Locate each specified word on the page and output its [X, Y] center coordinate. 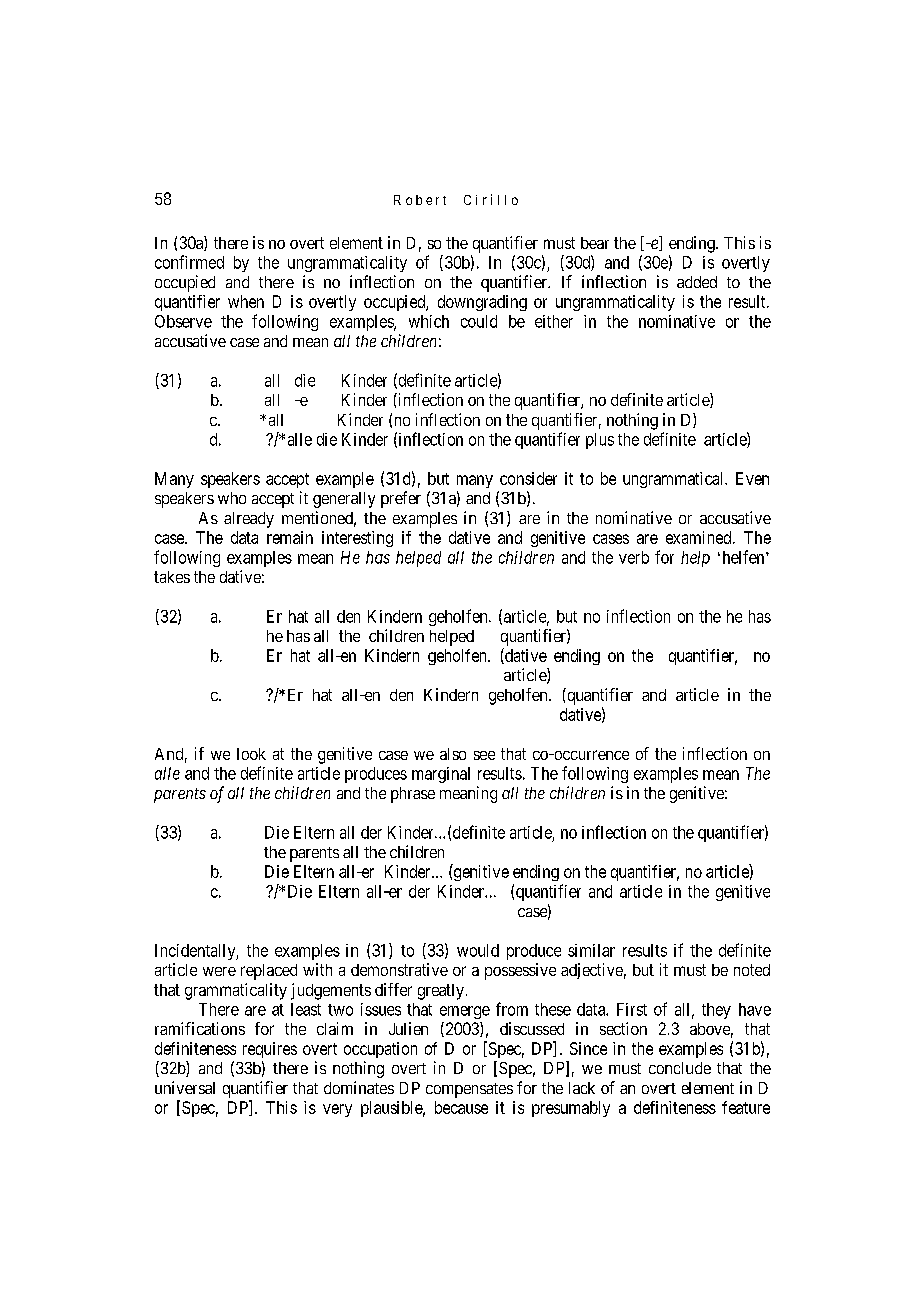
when [246, 301]
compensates [469, 1090]
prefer [401, 499]
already [249, 520]
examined [700, 537]
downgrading [482, 303]
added [697, 282]
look [251, 754]
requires [270, 1050]
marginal [441, 775]
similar [591, 950]
